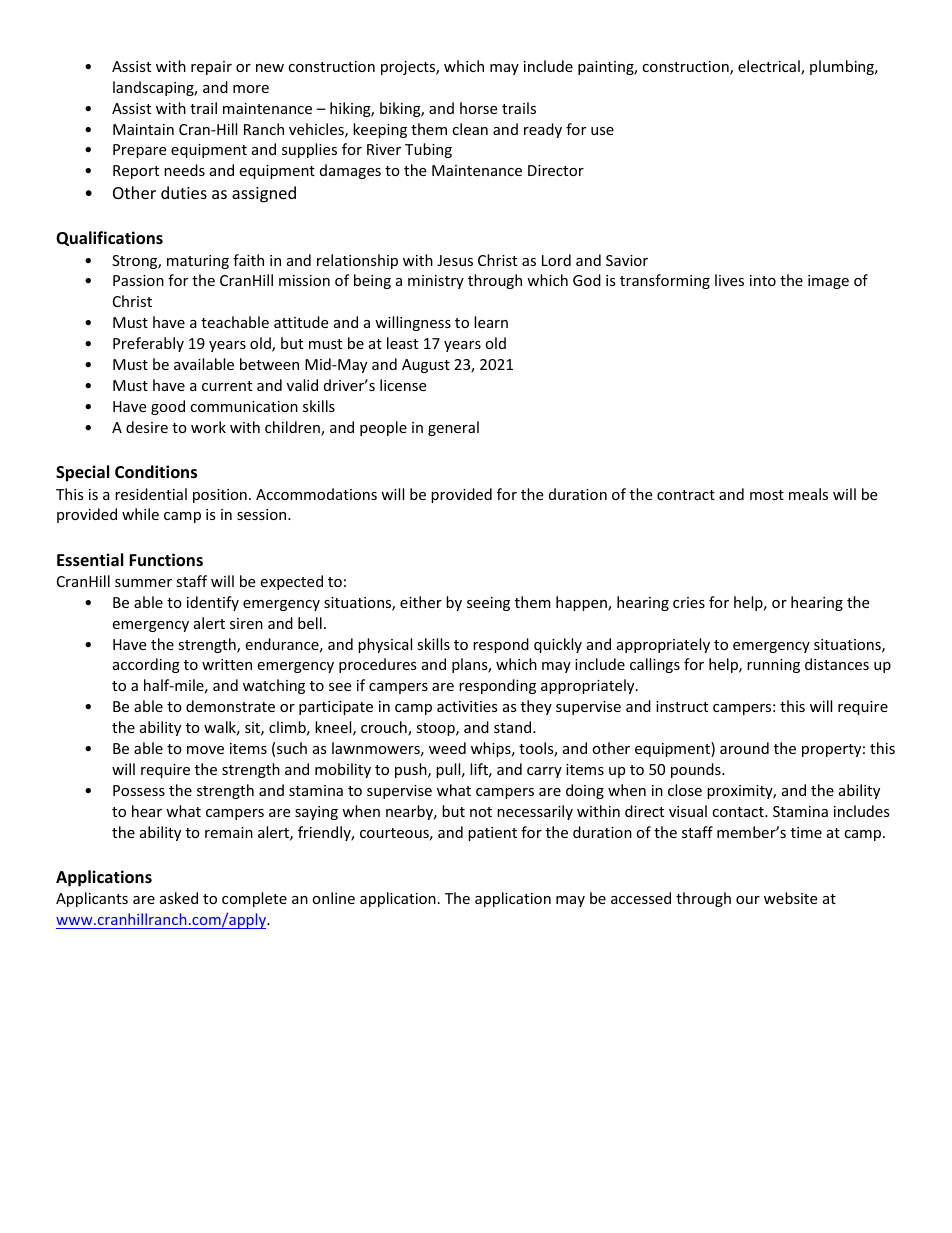  I want to click on horse, so click(478, 108).
